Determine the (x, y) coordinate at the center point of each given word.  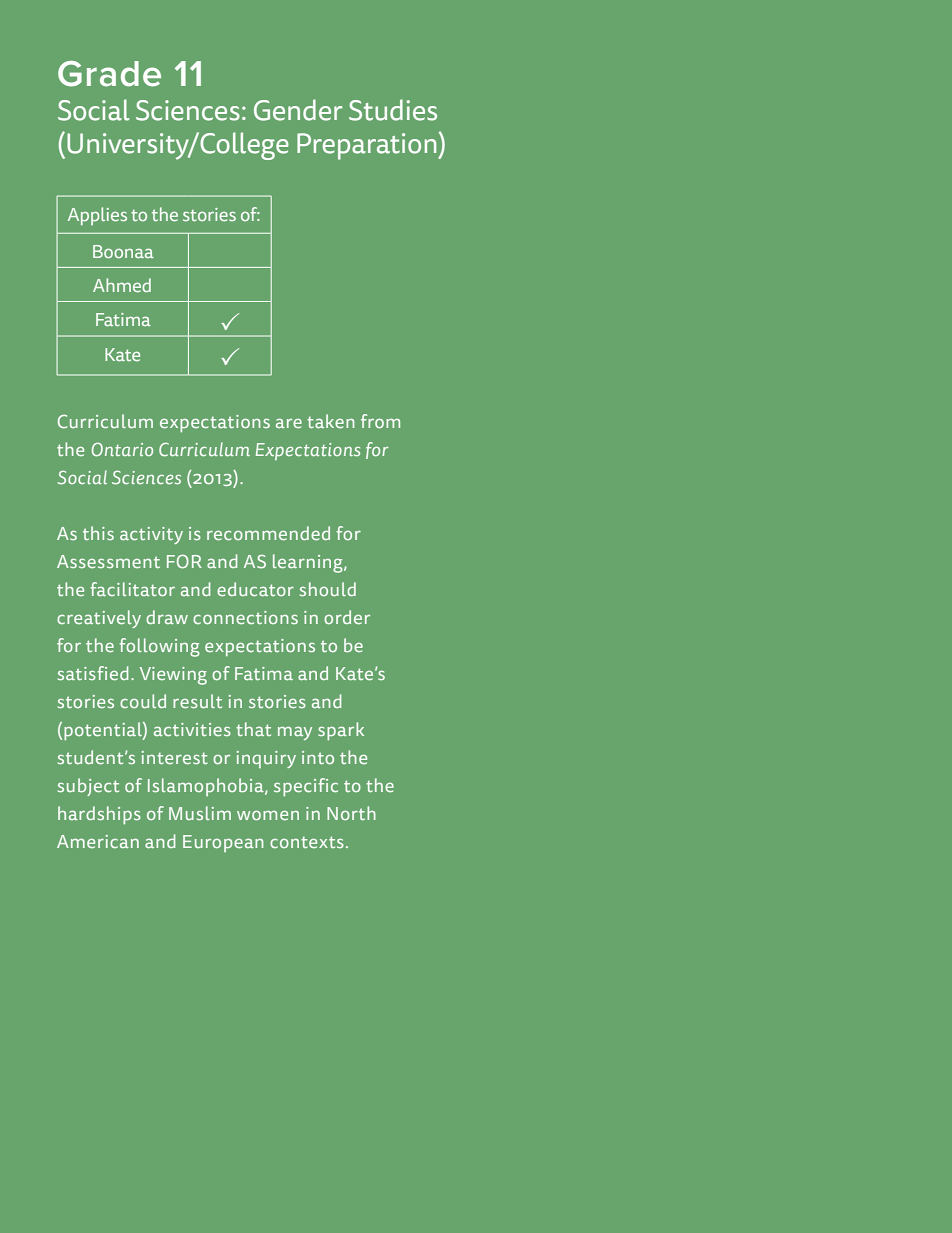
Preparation (368, 146)
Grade (109, 74)
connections (245, 617)
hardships (99, 815)
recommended (268, 533)
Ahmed (122, 285)
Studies (393, 110)
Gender (298, 110)
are (289, 423)
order (347, 617)
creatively (99, 619)
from (380, 421)
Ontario (122, 449)
